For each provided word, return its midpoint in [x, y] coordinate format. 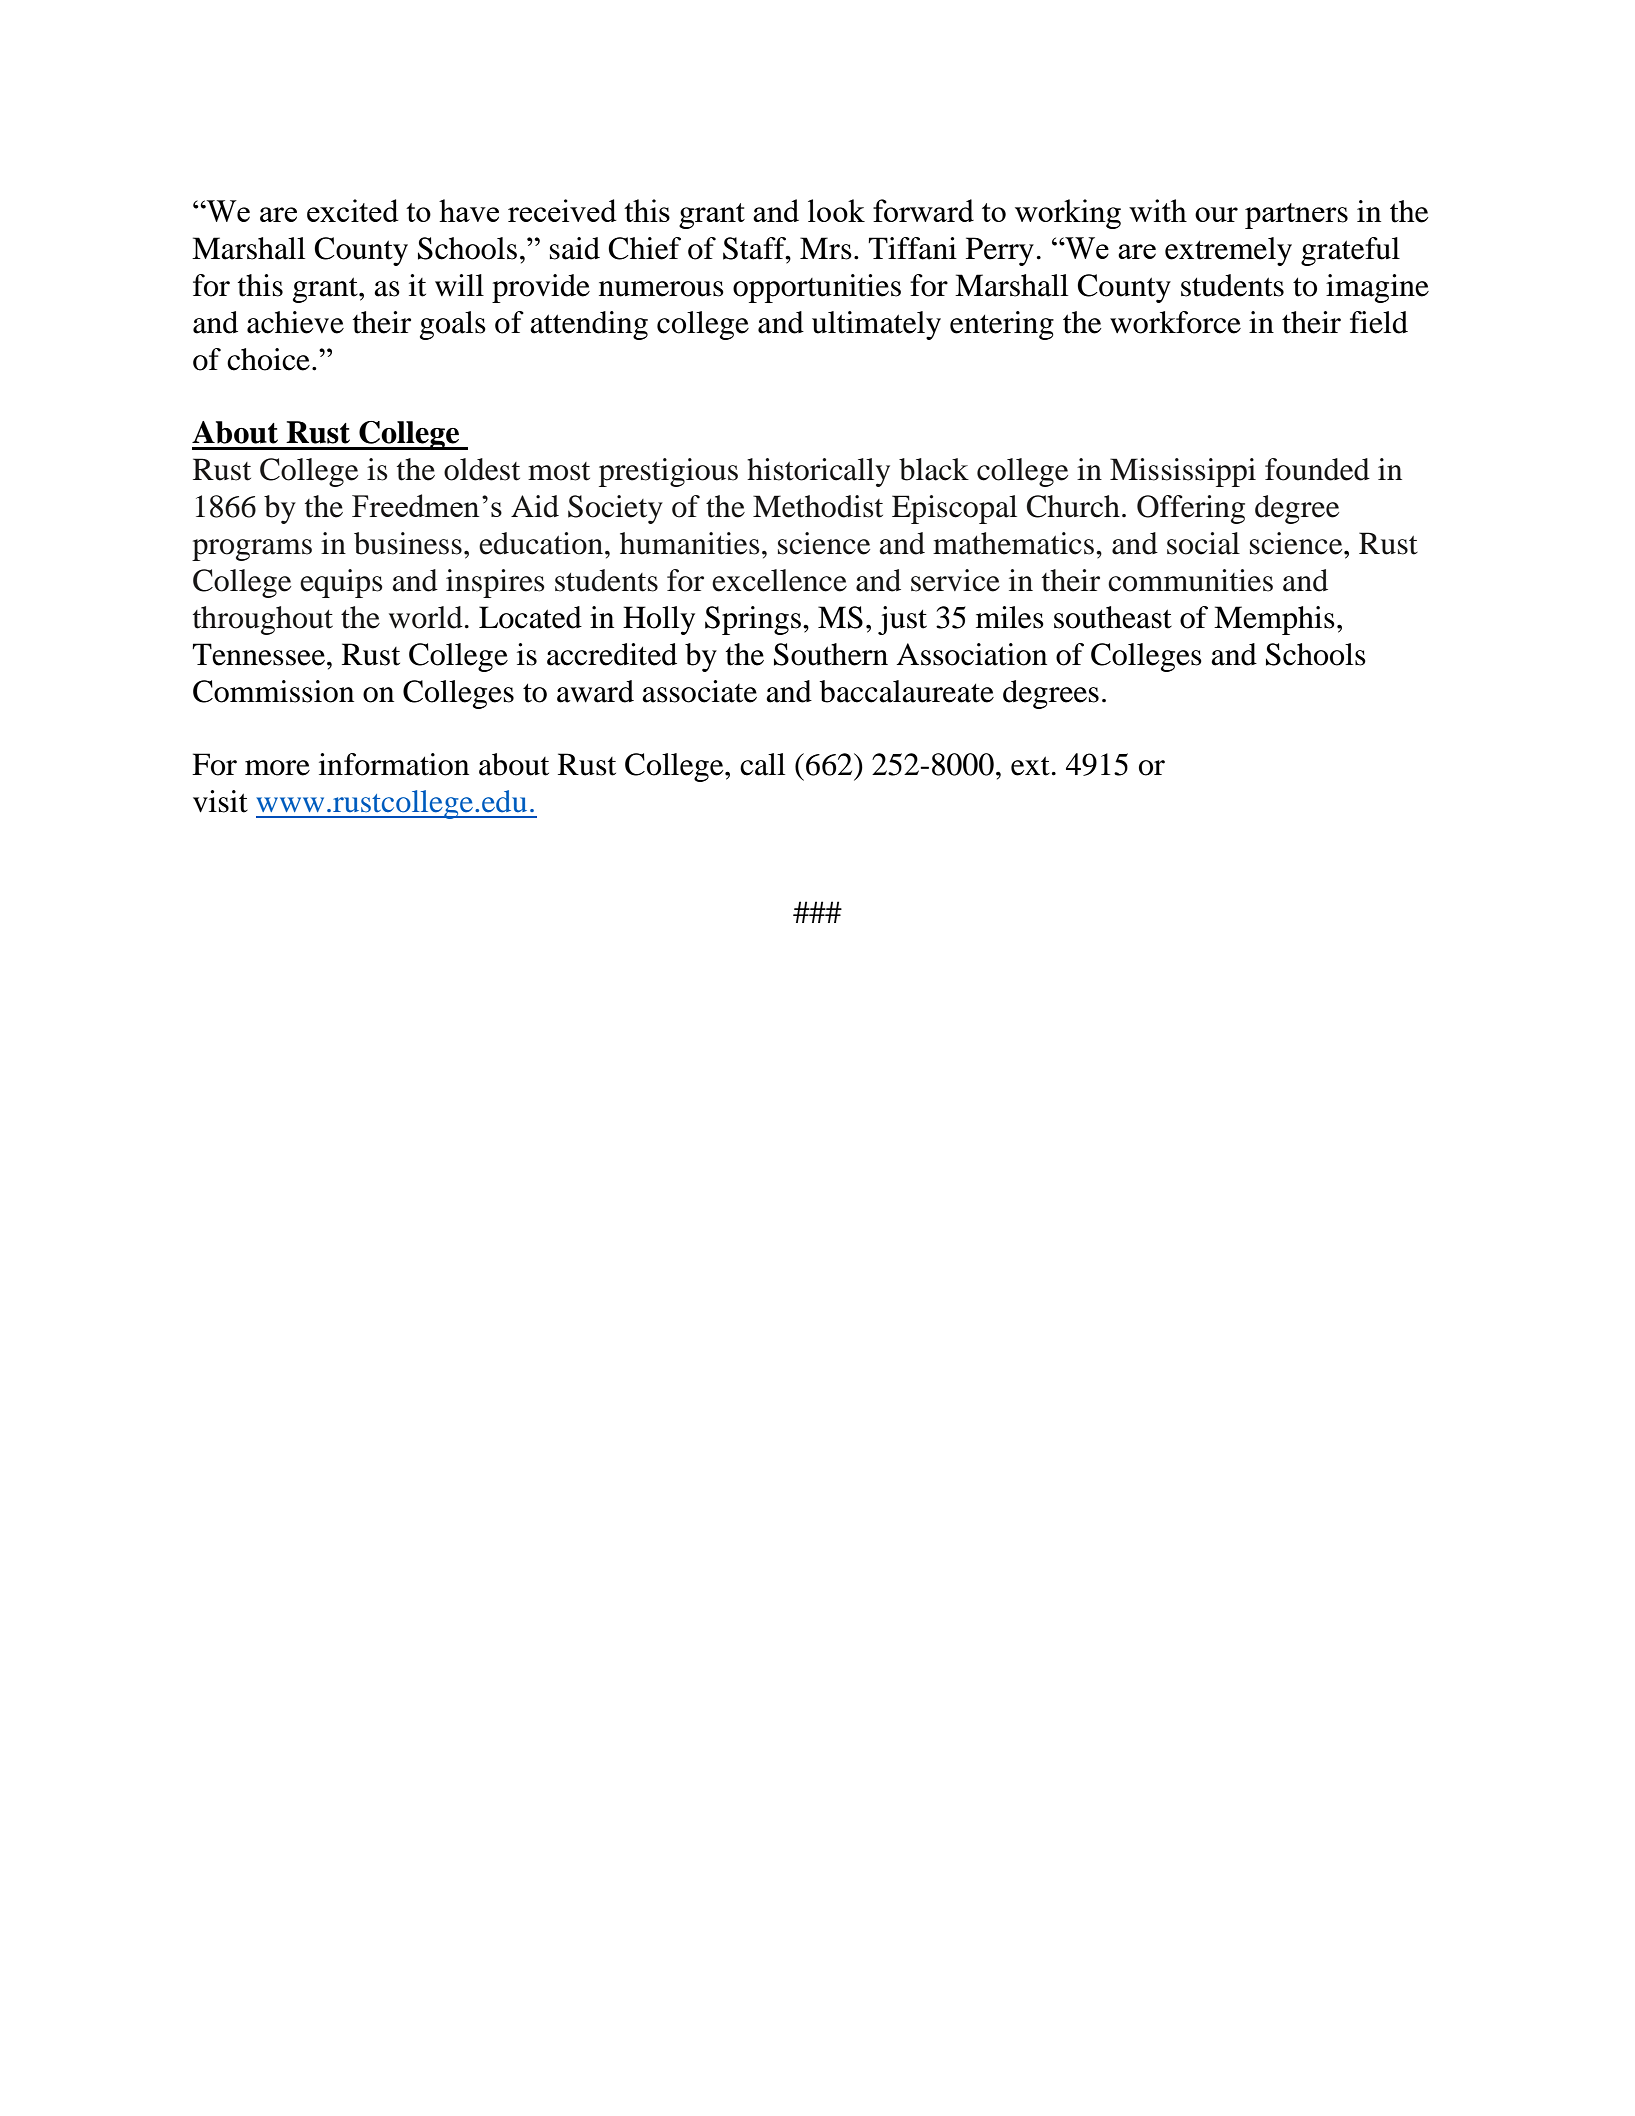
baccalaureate [907, 691]
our [1216, 214]
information [394, 764]
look [836, 210]
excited [352, 210]
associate [699, 691]
